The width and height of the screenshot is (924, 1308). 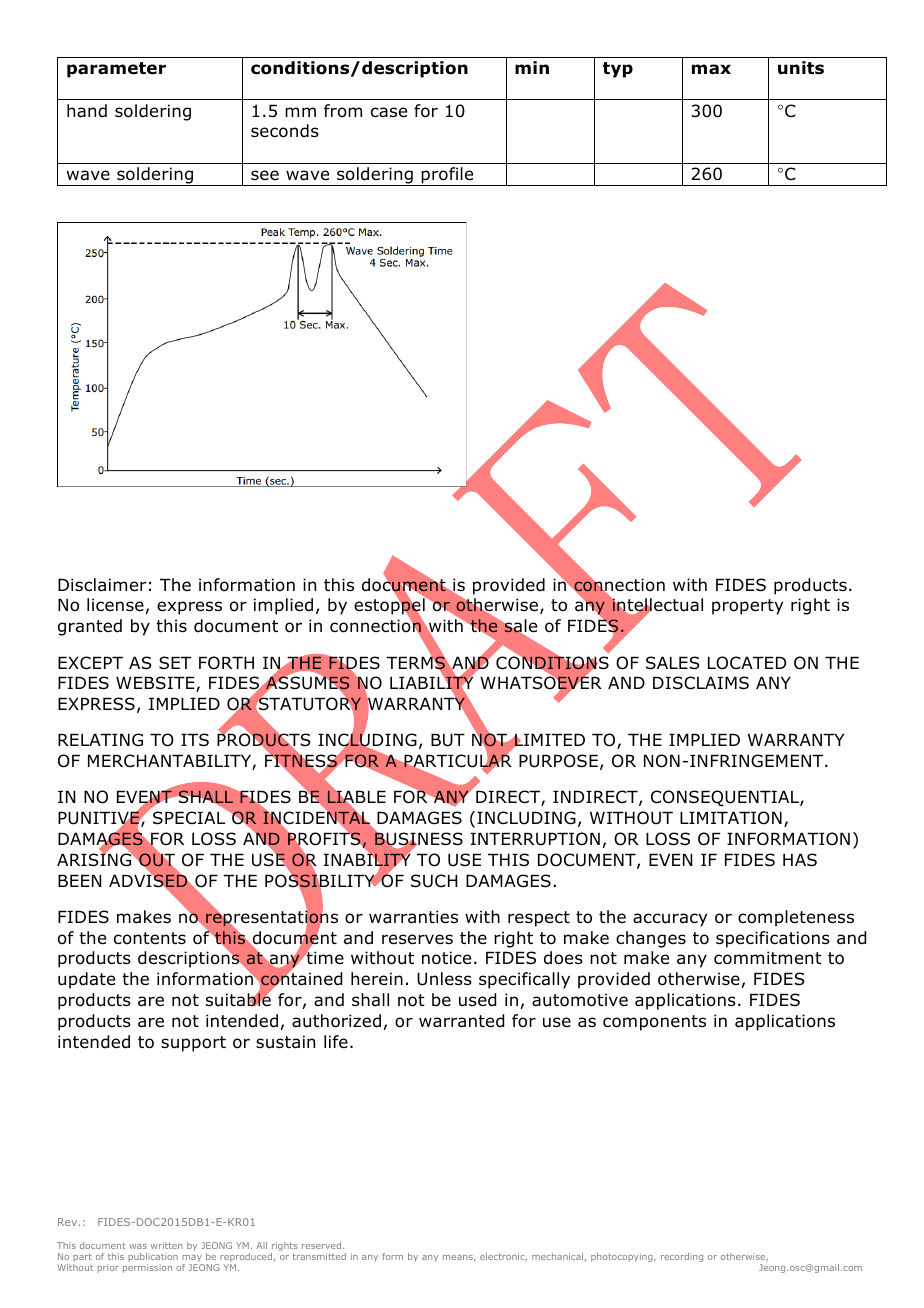 What do you see at coordinates (731, 818) in the screenshot?
I see `LIMITATION` at bounding box center [731, 818].
